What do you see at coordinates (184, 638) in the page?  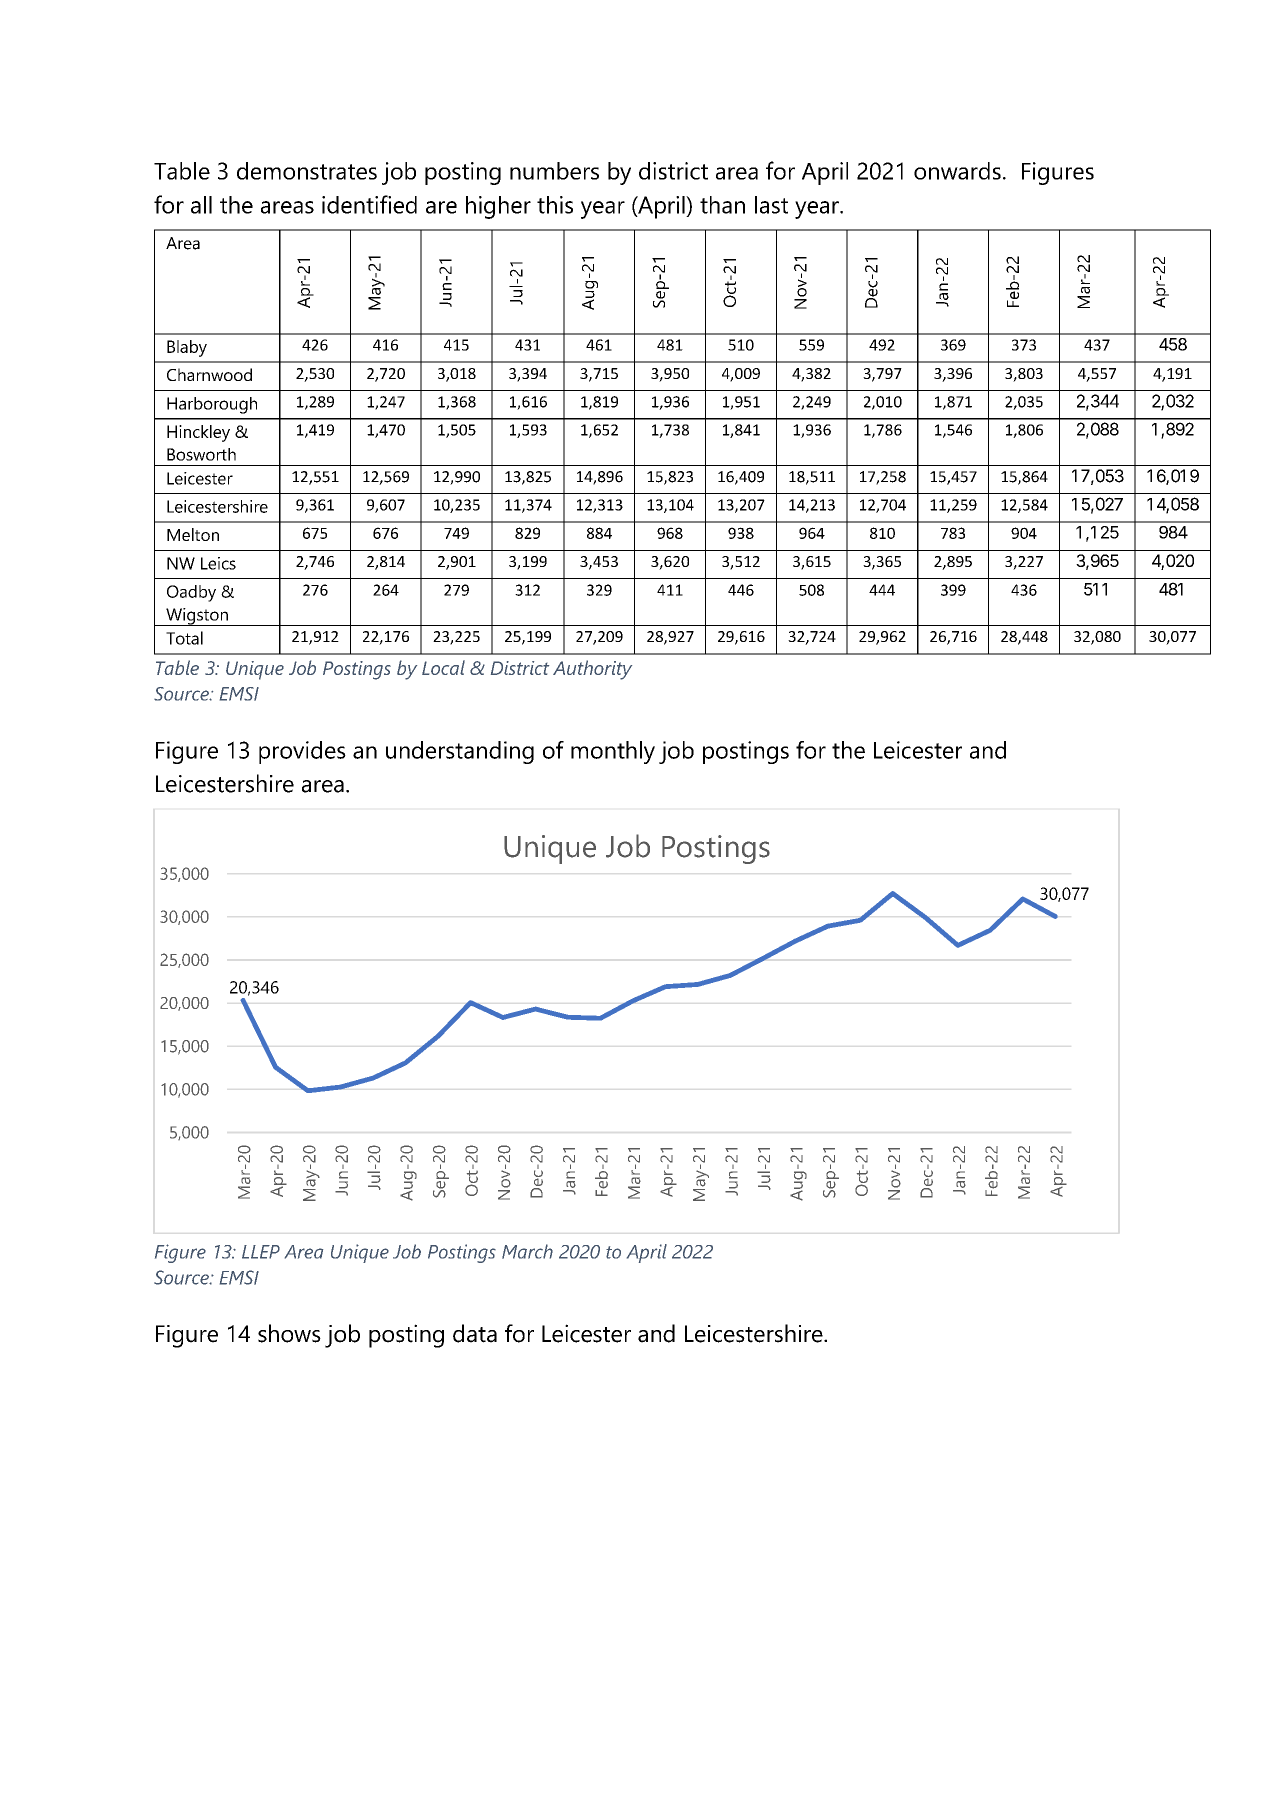 I see `Total` at bounding box center [184, 638].
